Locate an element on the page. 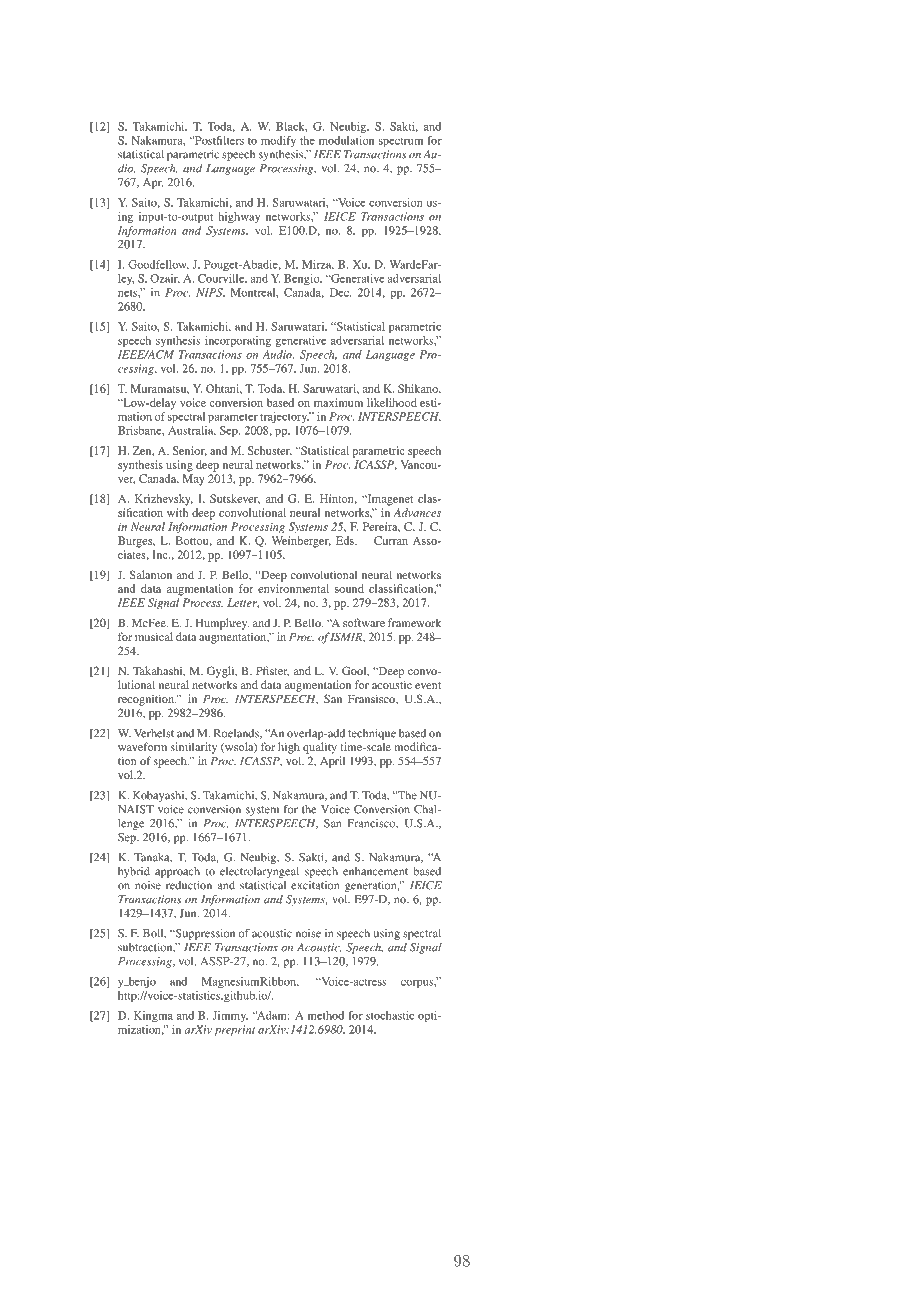 The height and width of the document is (1308, 924). likelihood is located at coordinates (392, 402).
